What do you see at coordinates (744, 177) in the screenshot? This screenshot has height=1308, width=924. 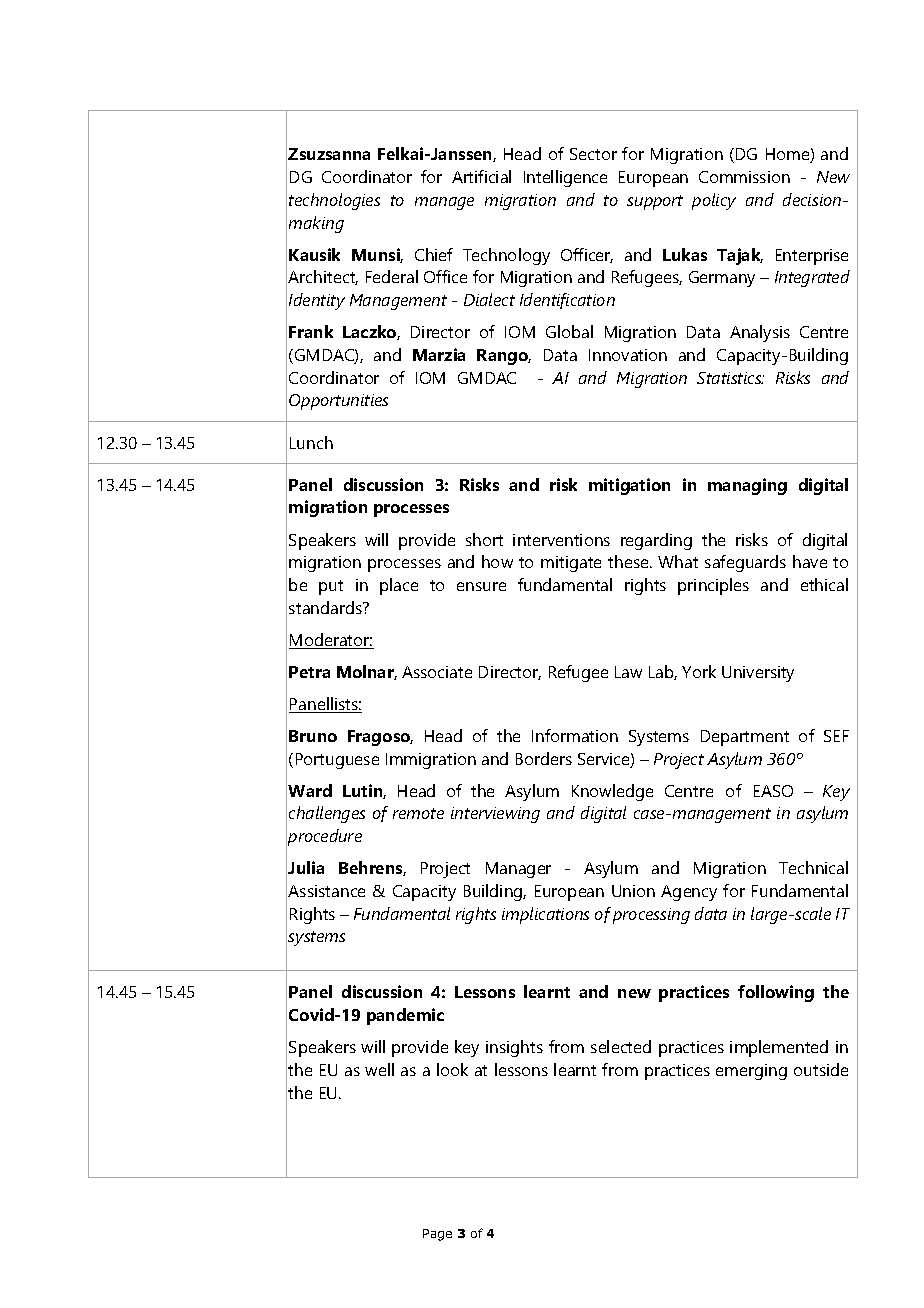 I see `Commission` at bounding box center [744, 177].
